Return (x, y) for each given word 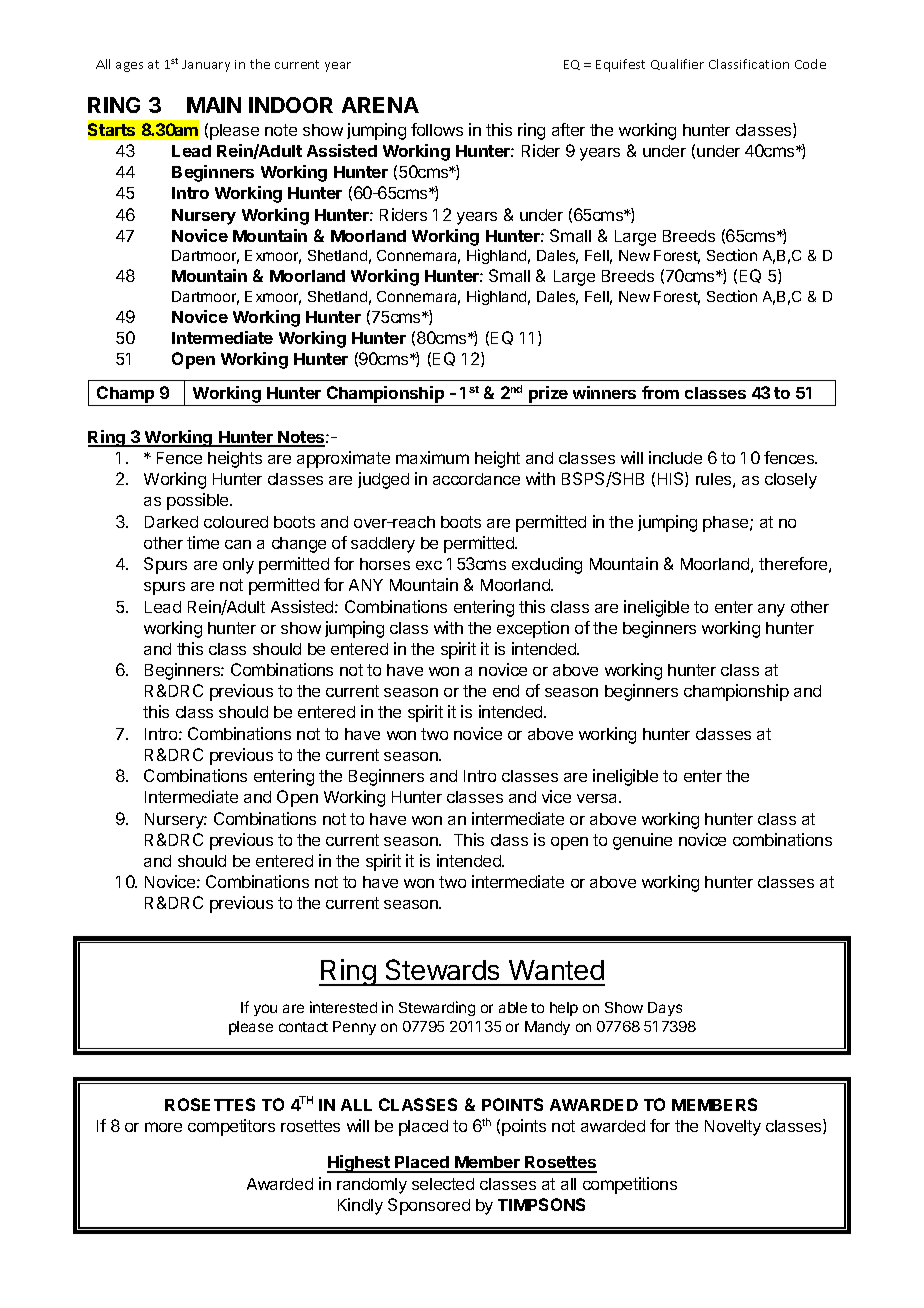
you (265, 1010)
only (238, 566)
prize (548, 394)
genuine (642, 841)
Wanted (556, 970)
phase (727, 524)
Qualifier (677, 64)
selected (443, 1184)
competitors (231, 1127)
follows (437, 129)
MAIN (214, 105)
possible (199, 501)
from (660, 392)
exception (533, 629)
